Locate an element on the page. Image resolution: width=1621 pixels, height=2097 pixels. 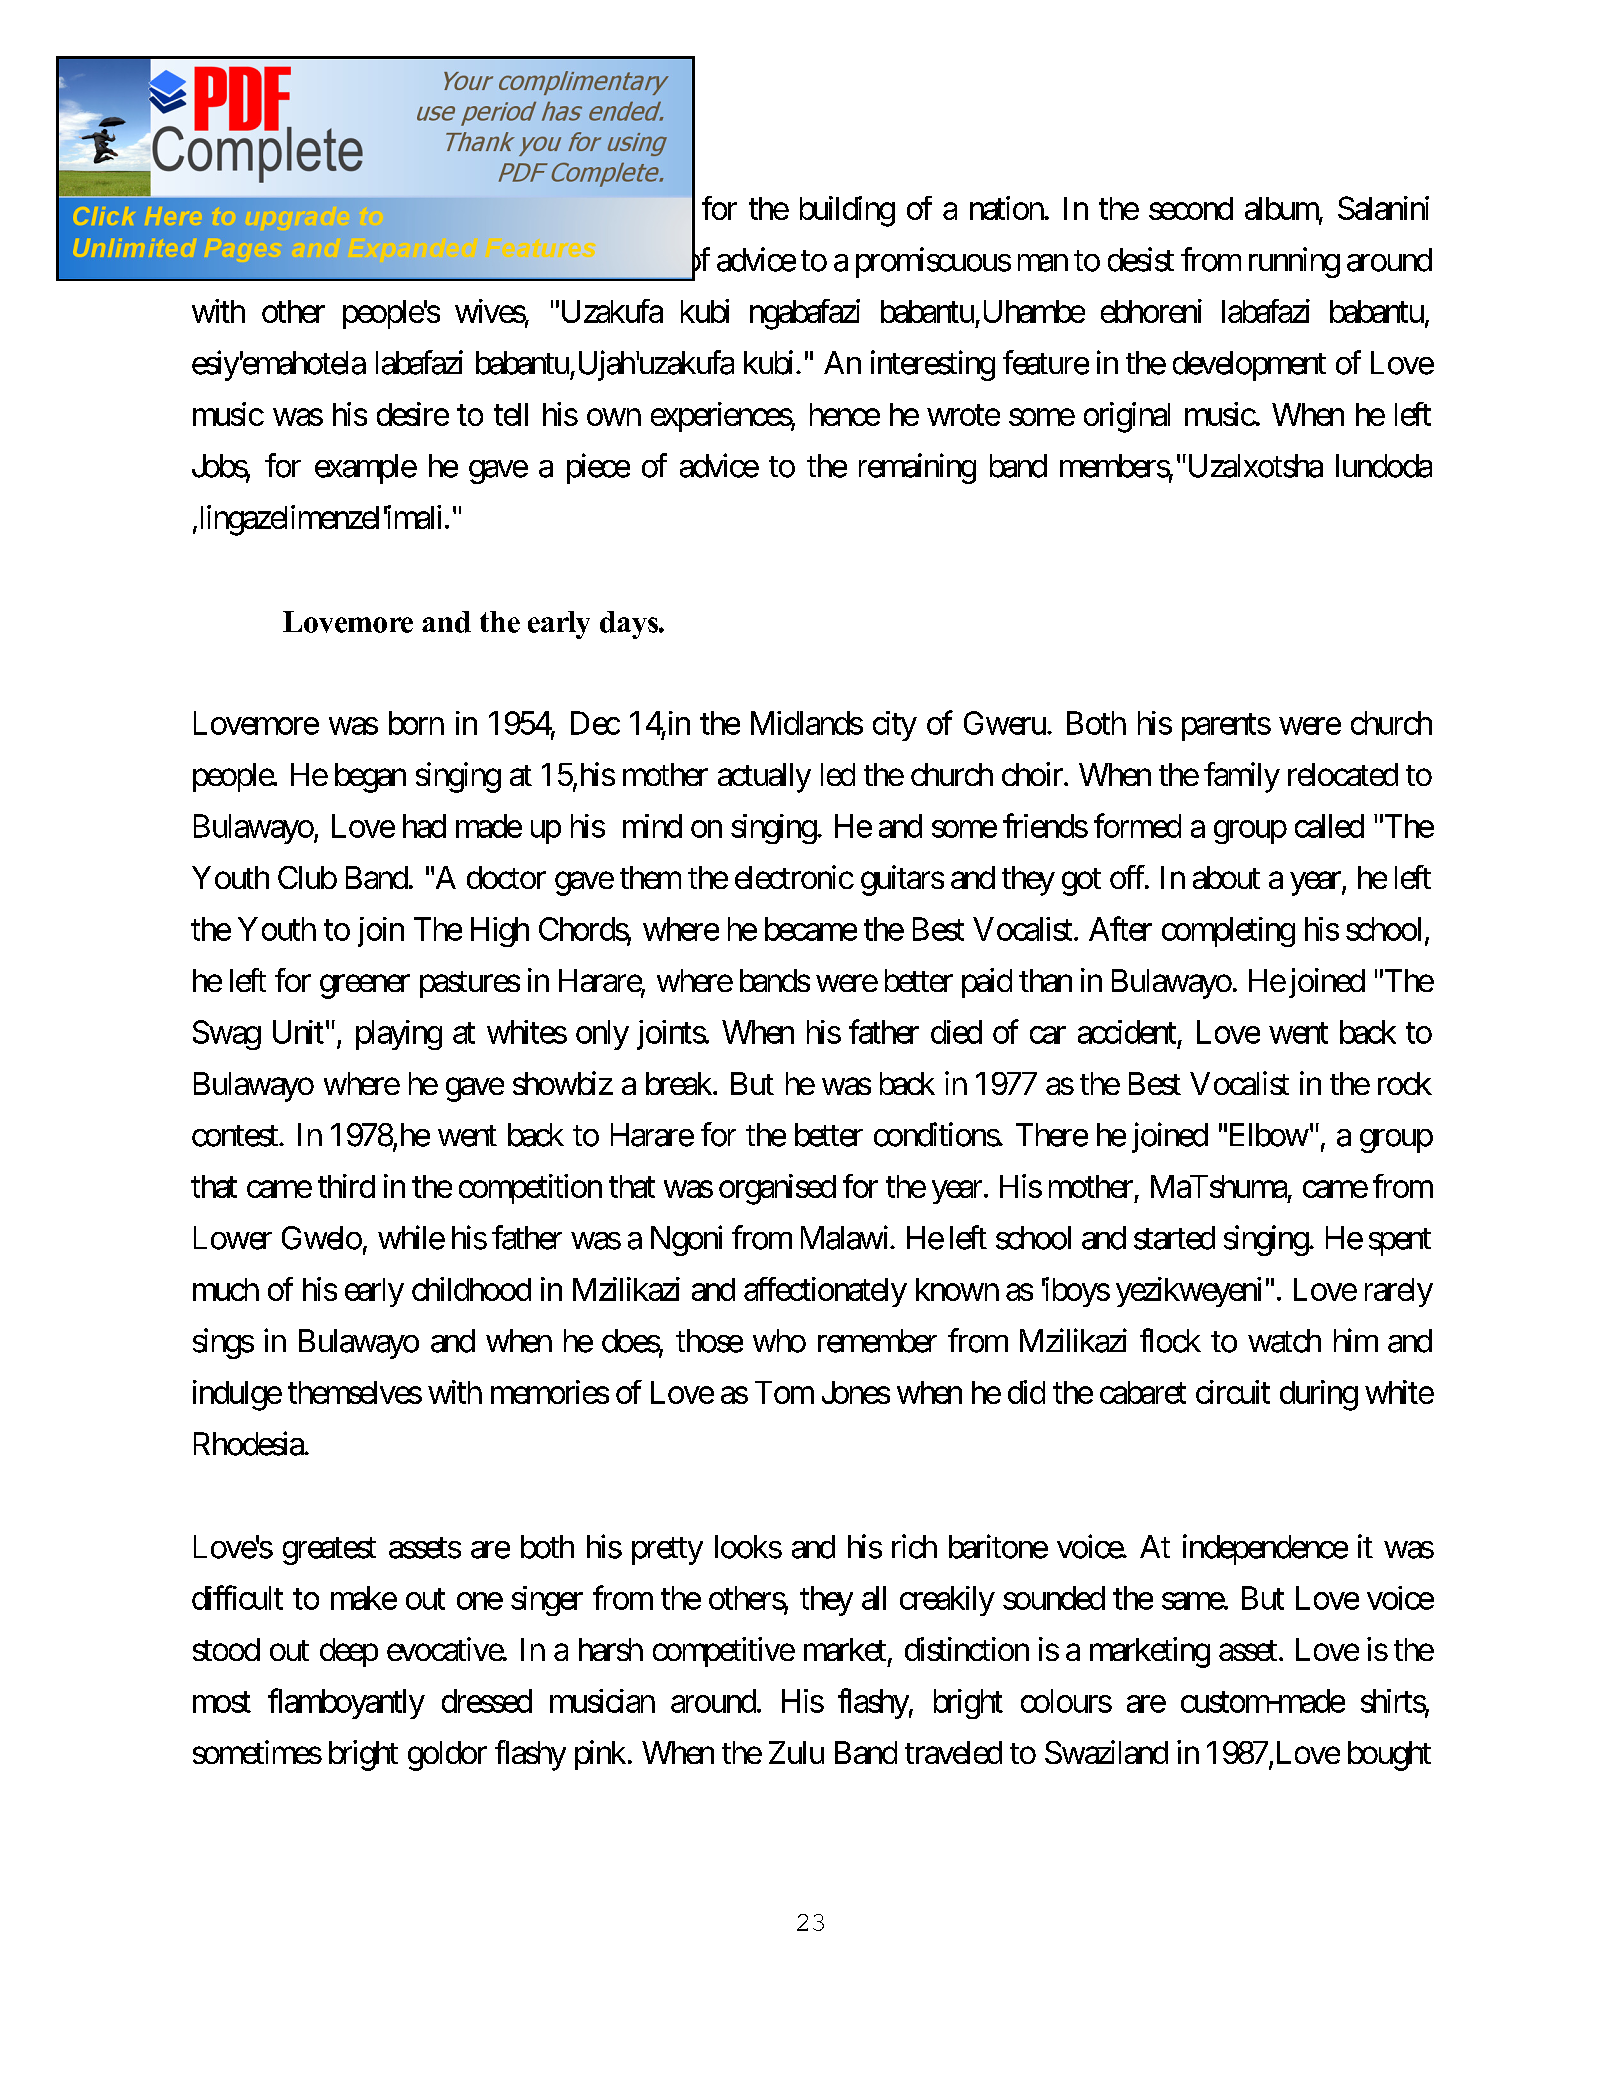
Malawi is located at coordinates (846, 1237).
